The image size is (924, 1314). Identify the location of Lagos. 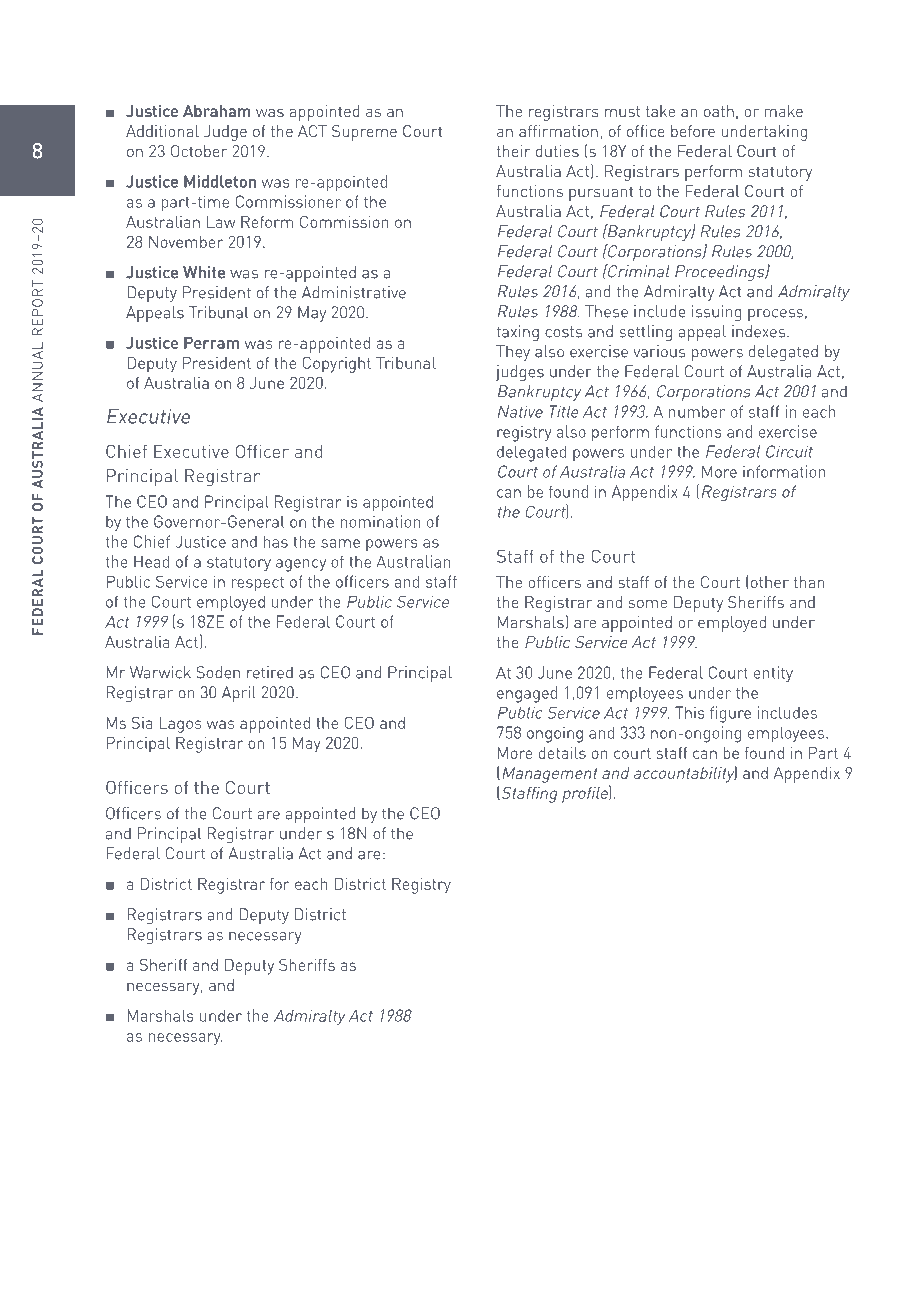
(181, 725).
